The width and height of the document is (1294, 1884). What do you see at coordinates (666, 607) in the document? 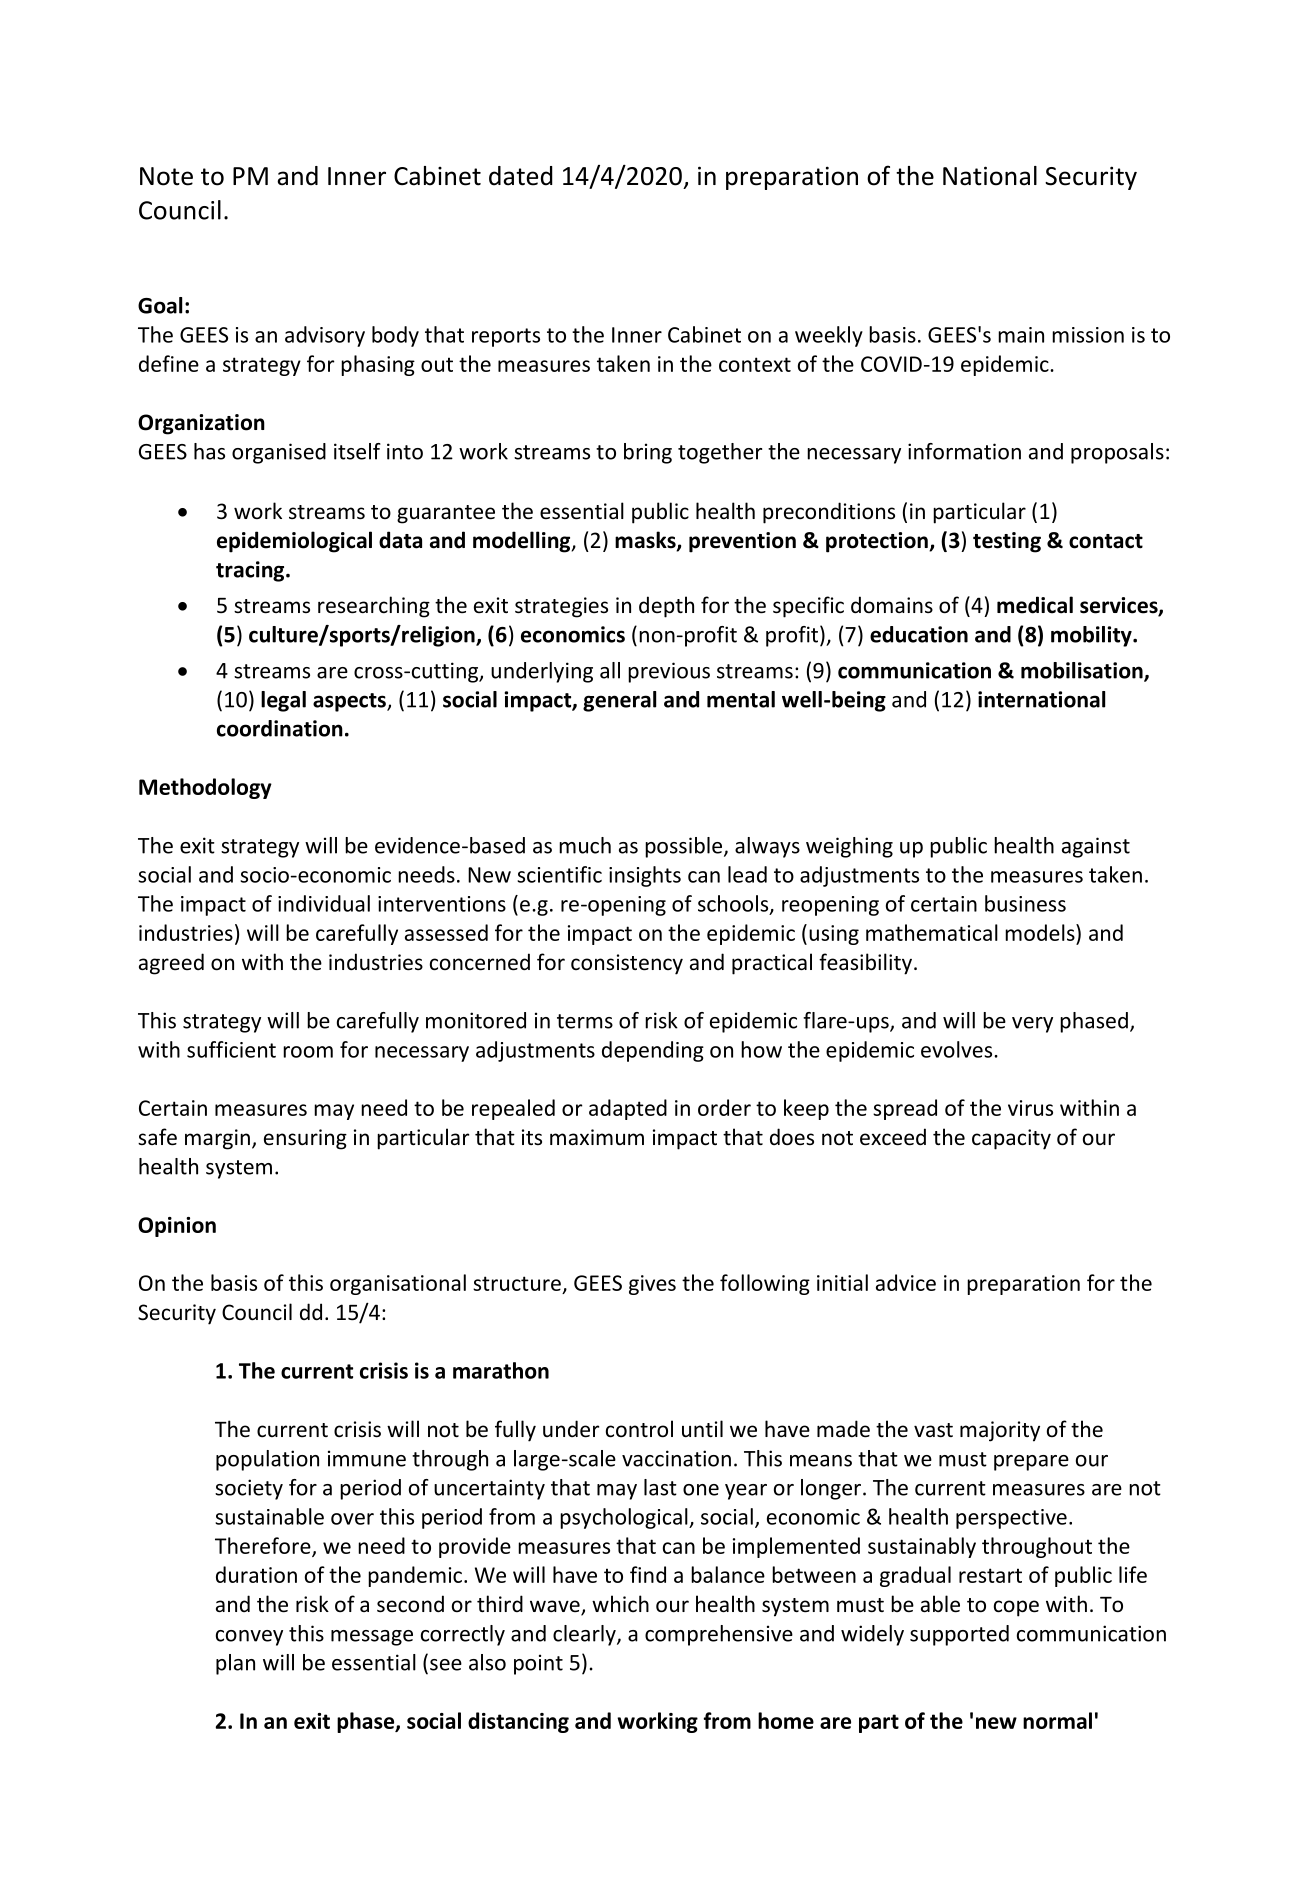
I see `depth` at bounding box center [666, 607].
